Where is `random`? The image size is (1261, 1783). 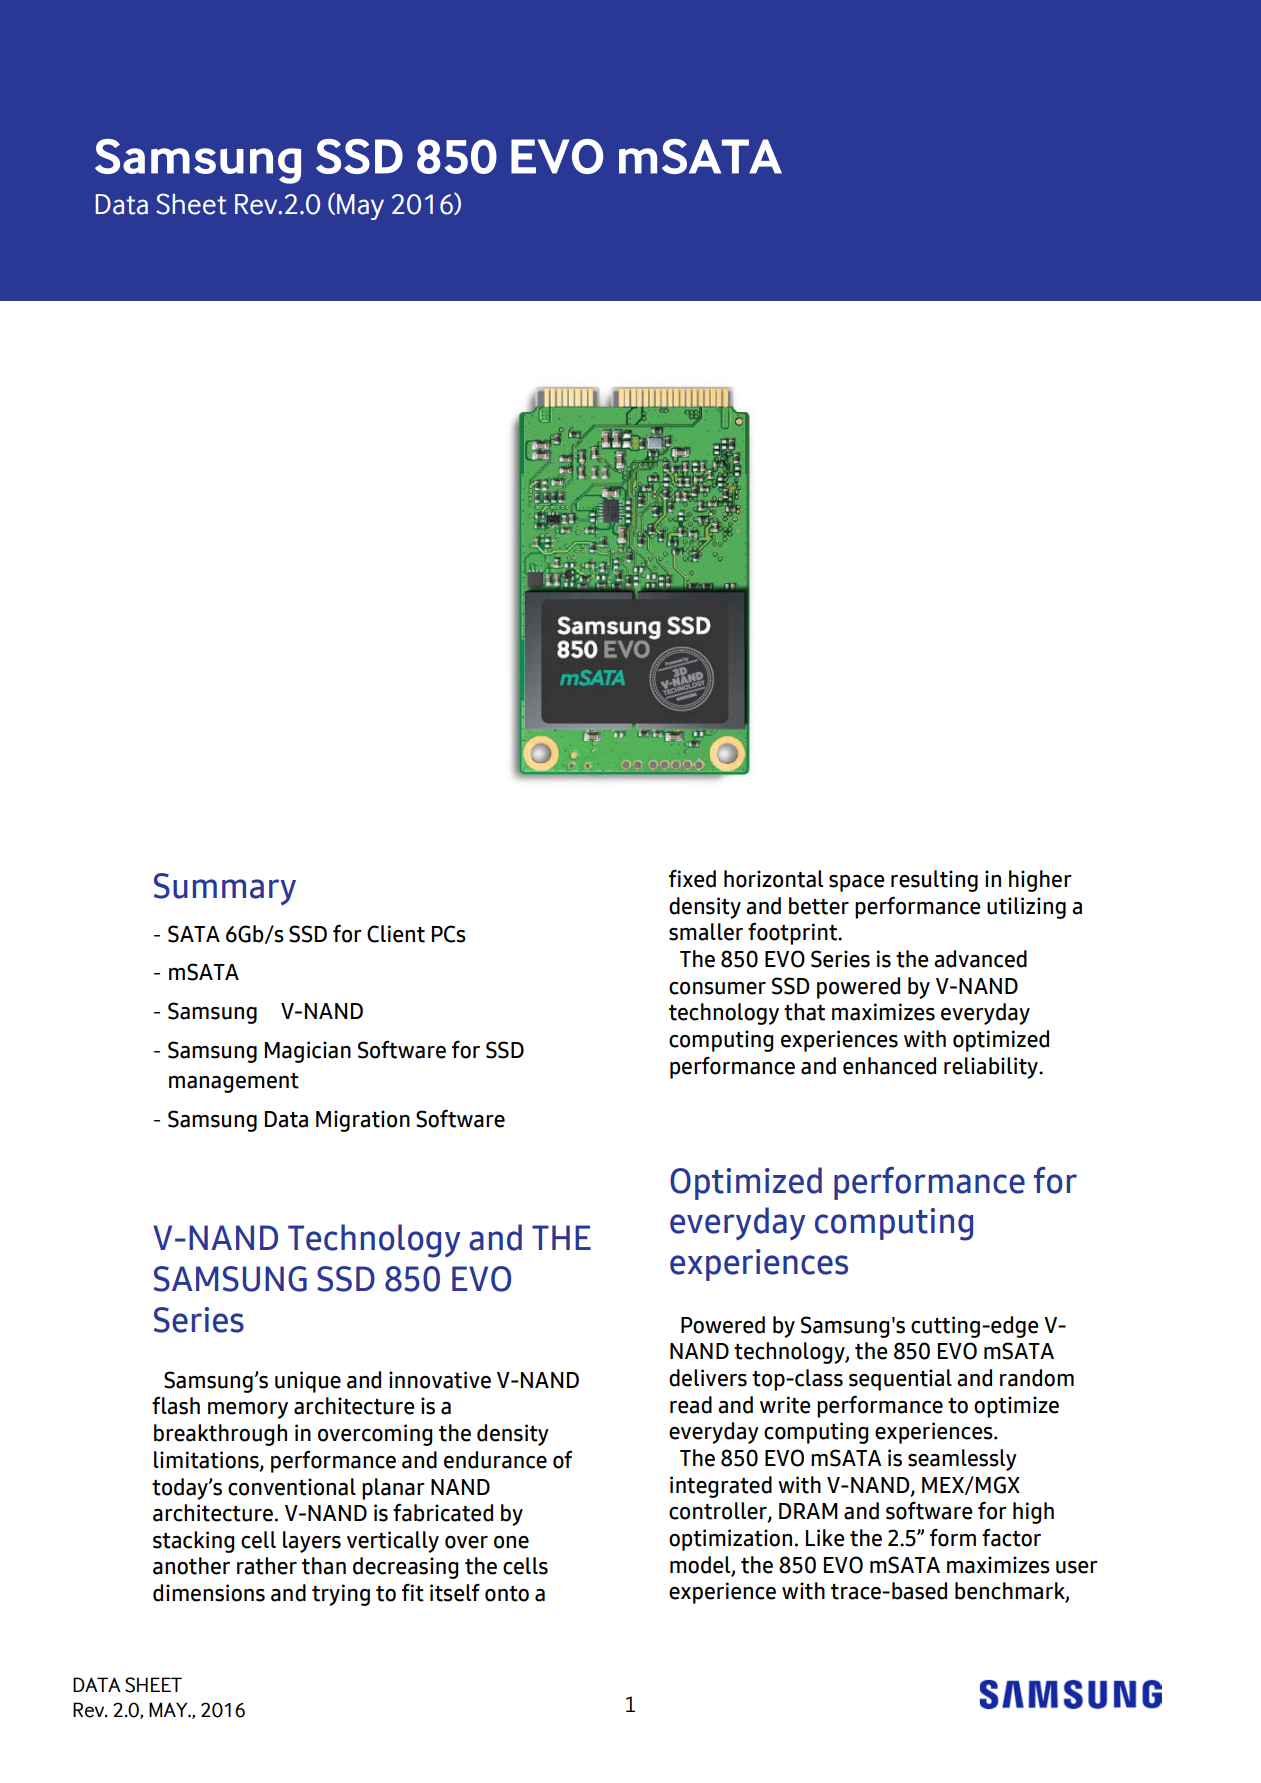 random is located at coordinates (1037, 1378).
